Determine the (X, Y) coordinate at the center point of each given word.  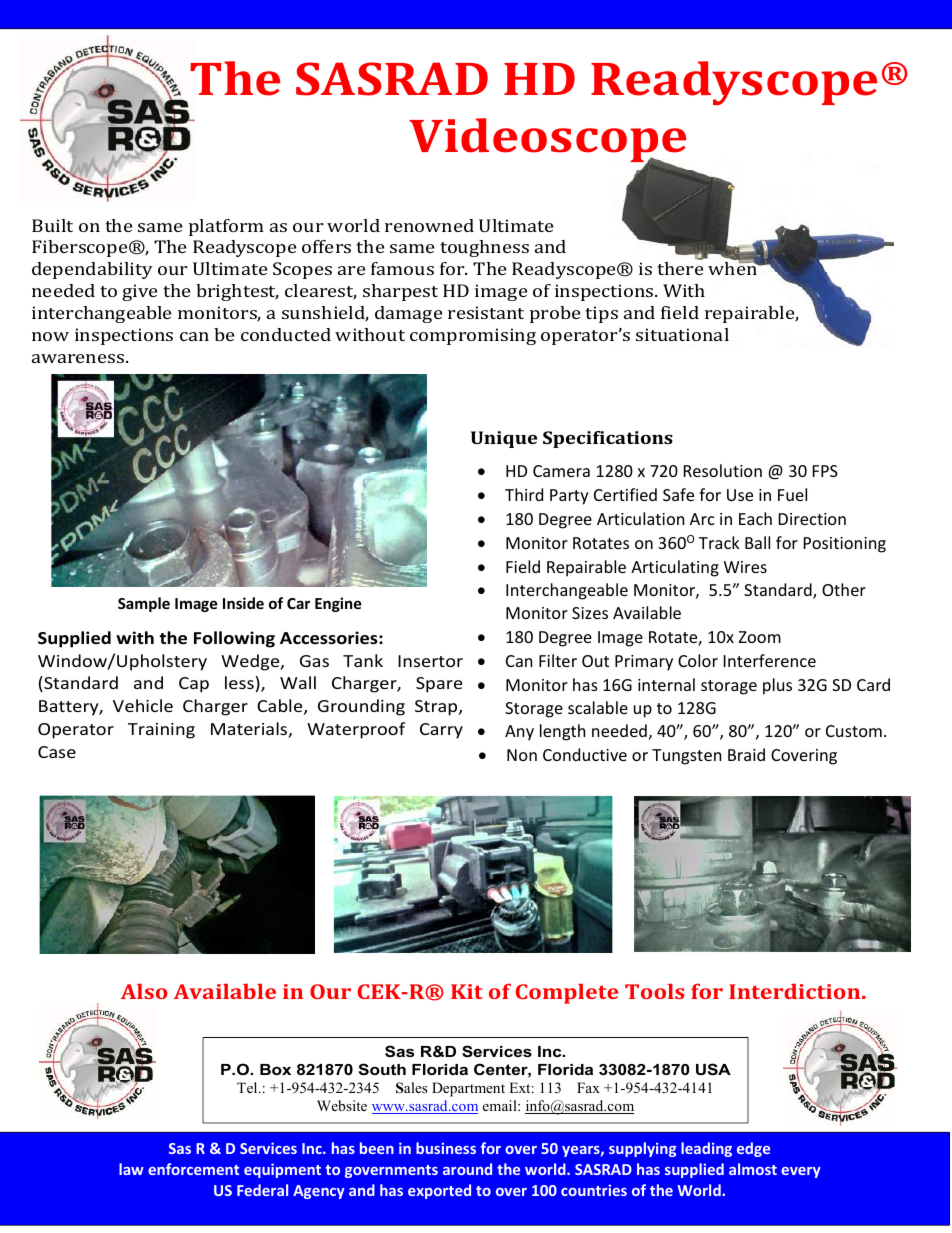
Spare (439, 685)
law (131, 1169)
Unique (504, 439)
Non (522, 755)
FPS (825, 471)
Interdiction (796, 991)
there (680, 268)
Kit (467, 991)
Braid (746, 754)
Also (144, 991)
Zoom (760, 637)
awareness (79, 358)
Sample (144, 604)
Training (161, 731)
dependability (92, 270)
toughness (484, 248)
